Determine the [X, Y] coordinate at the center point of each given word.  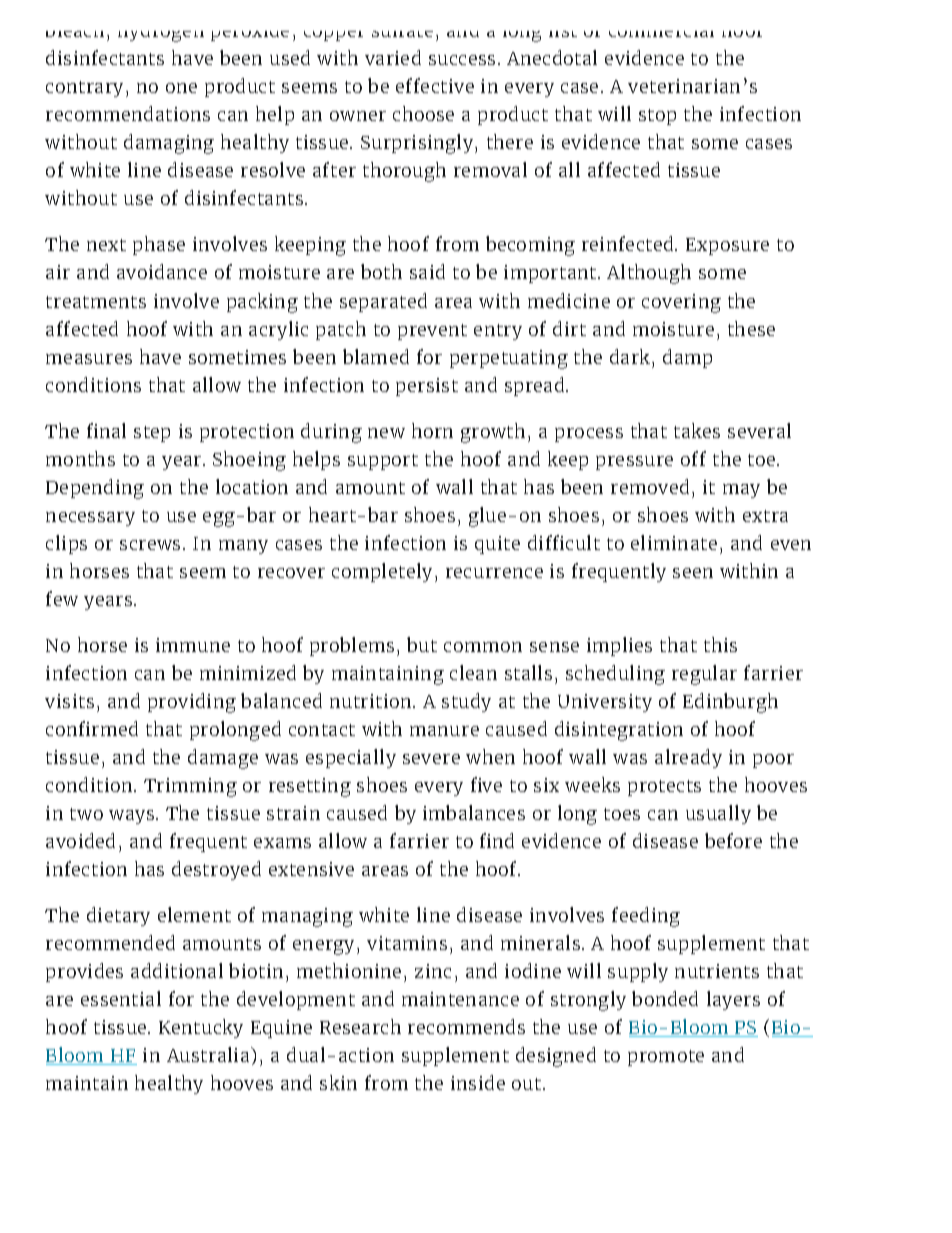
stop [657, 117]
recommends [466, 1026]
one [181, 88]
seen [693, 573]
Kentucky [201, 1028]
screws [150, 545]
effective [435, 85]
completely [382, 572]
